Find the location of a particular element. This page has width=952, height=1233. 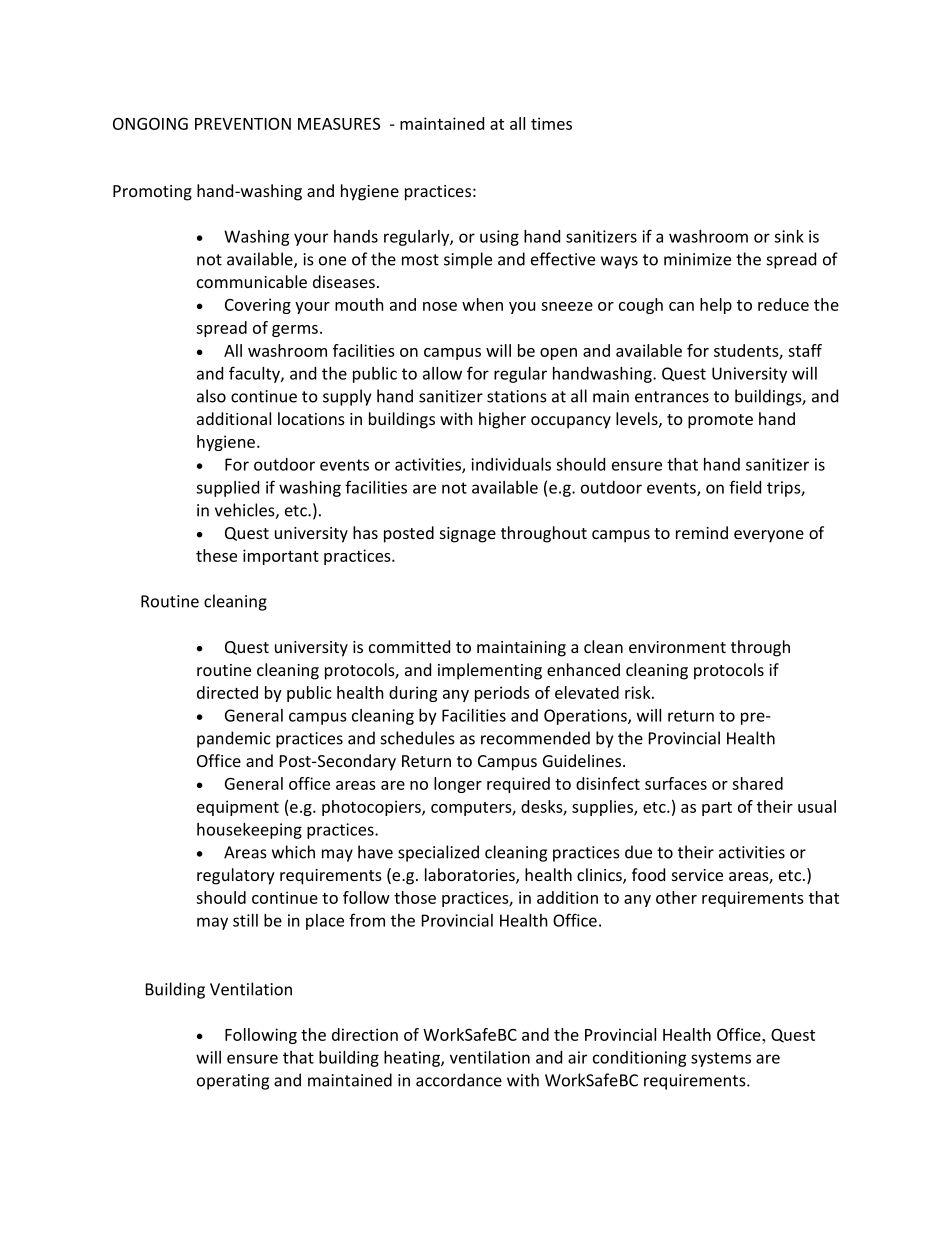

times is located at coordinates (551, 123).
